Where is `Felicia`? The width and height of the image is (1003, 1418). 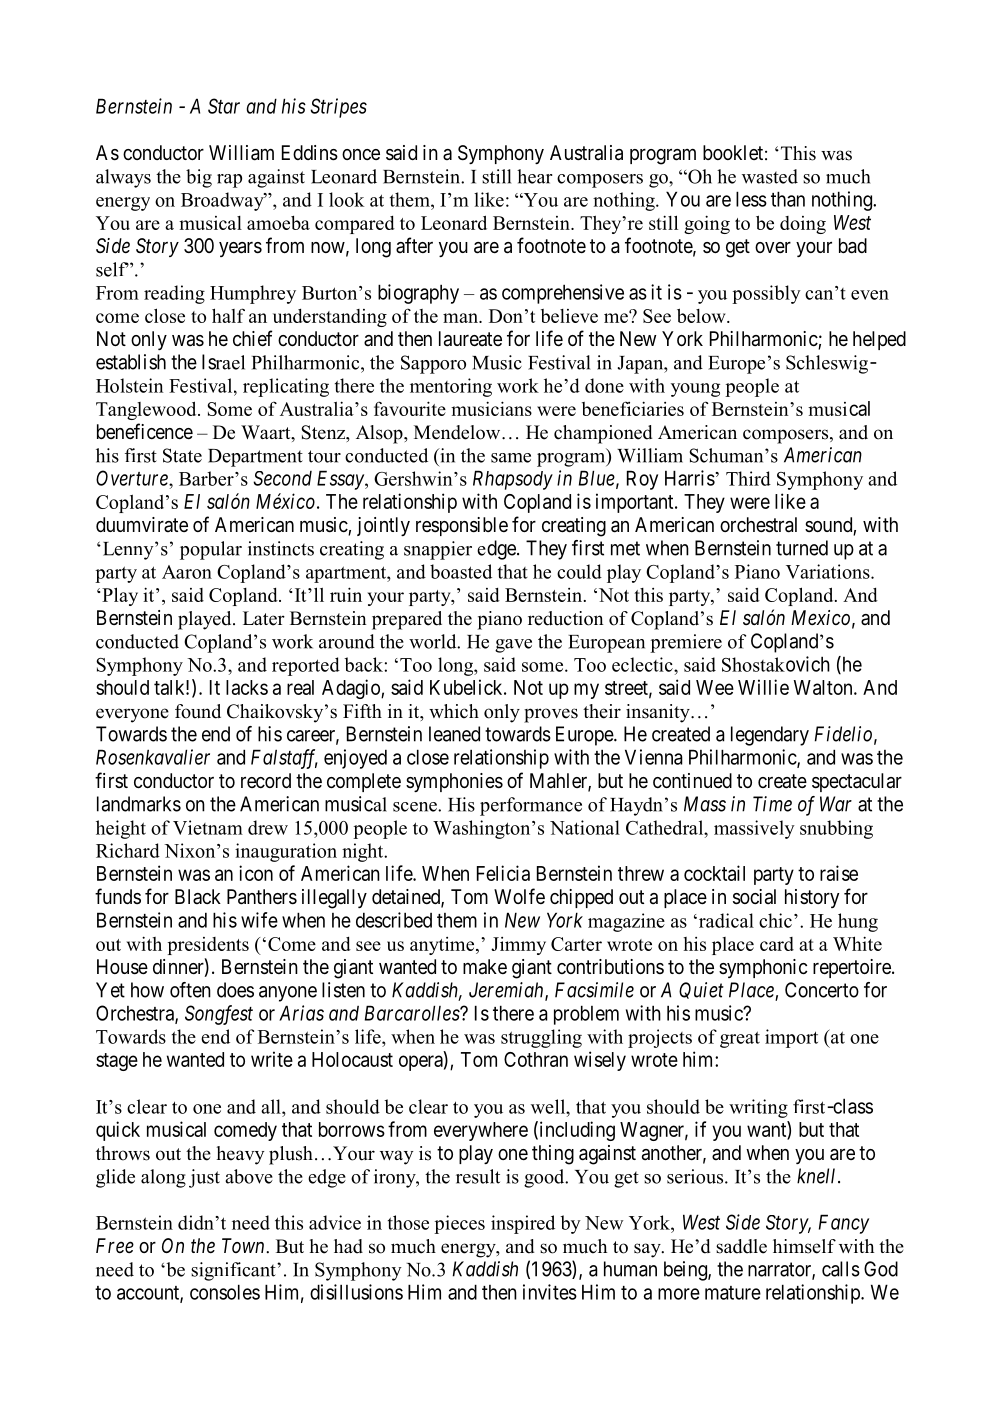
Felicia is located at coordinates (503, 873).
